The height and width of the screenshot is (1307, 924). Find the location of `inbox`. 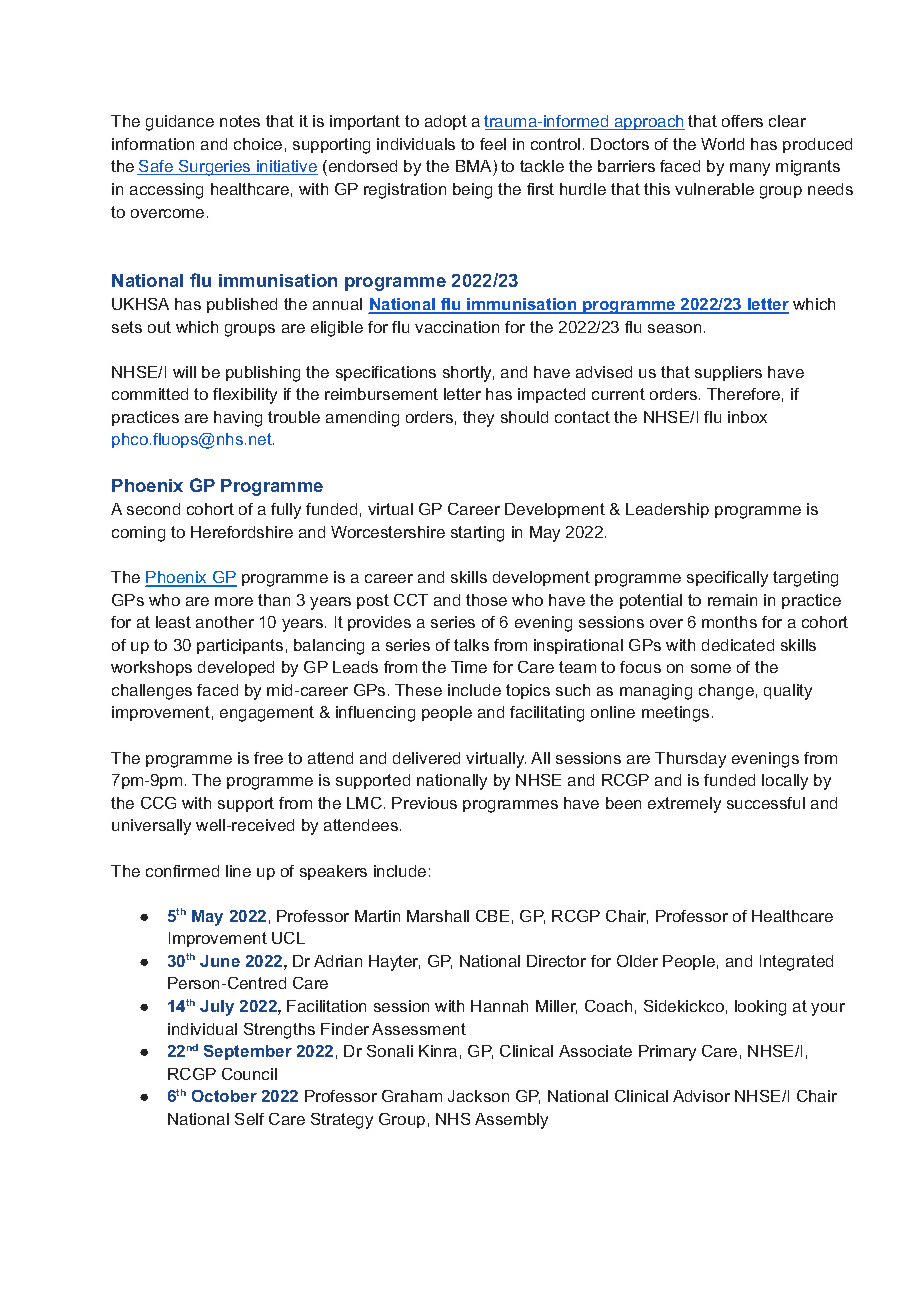

inbox is located at coordinates (747, 417).
